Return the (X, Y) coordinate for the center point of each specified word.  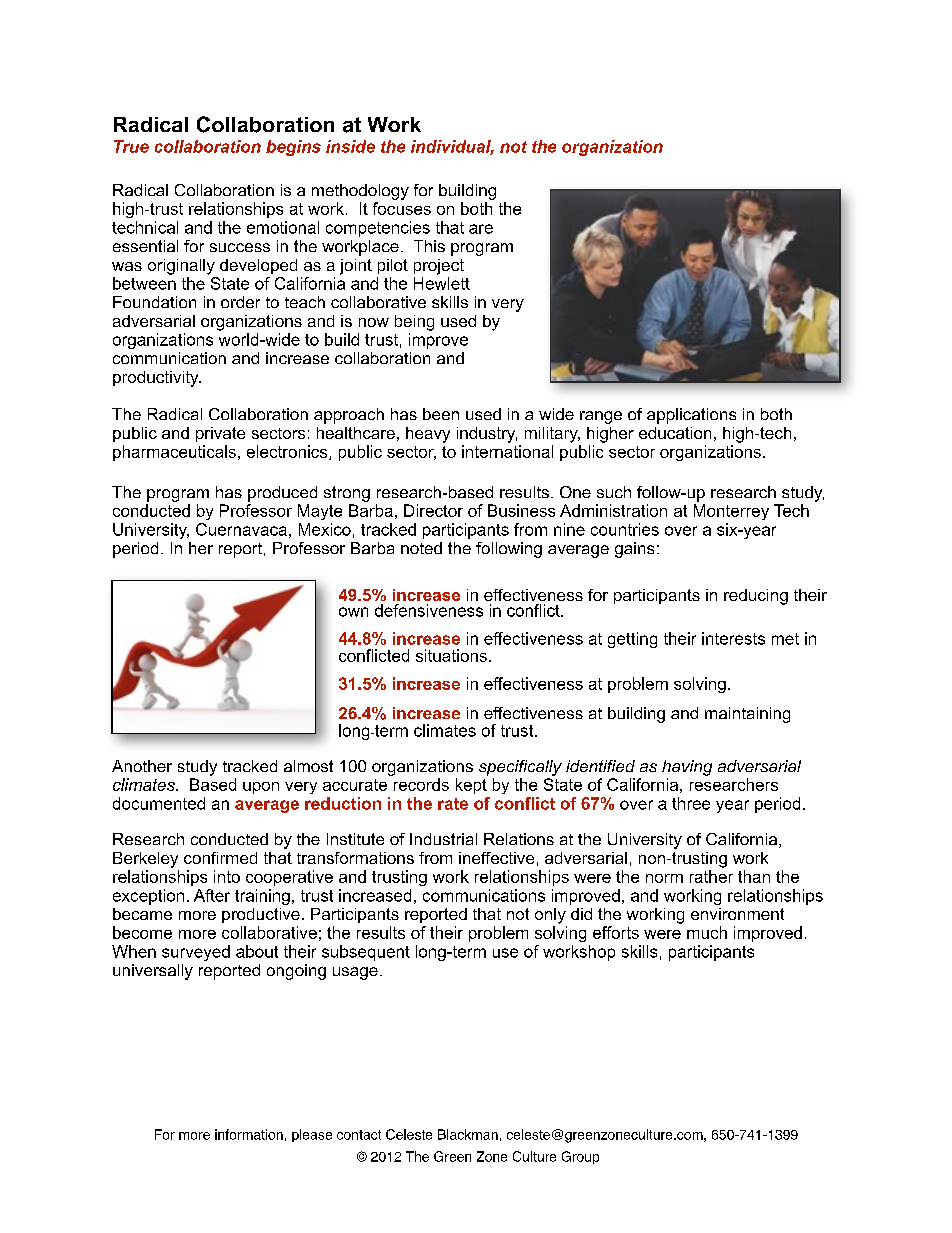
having (687, 768)
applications (691, 416)
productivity (157, 379)
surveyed (196, 953)
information (249, 1134)
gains (634, 550)
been (441, 414)
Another (142, 766)
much (707, 932)
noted (421, 548)
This (429, 246)
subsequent (366, 953)
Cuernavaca (241, 529)
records (421, 784)
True (131, 146)
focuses (402, 208)
